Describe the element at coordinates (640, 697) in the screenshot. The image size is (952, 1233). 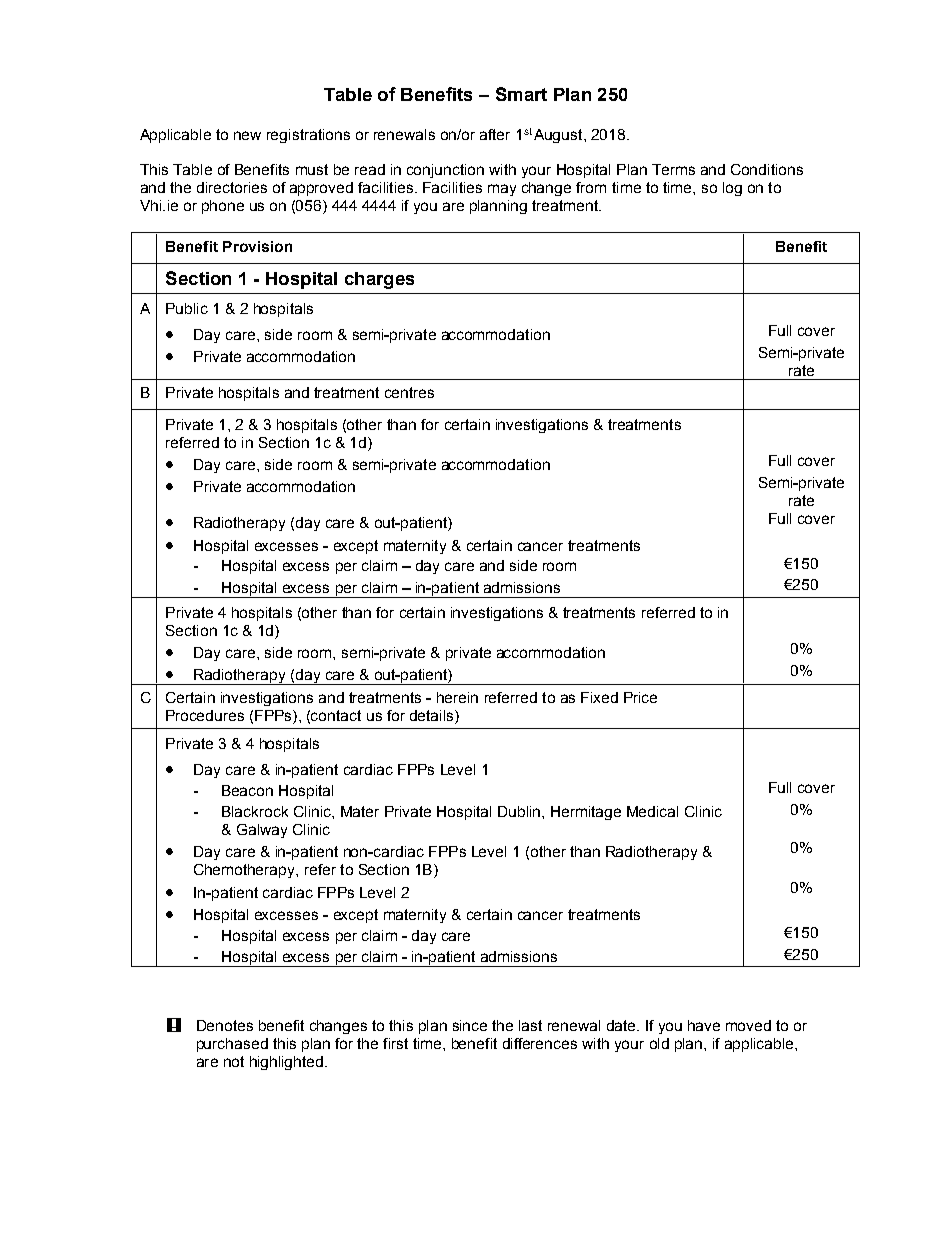
I see `Price` at that location.
